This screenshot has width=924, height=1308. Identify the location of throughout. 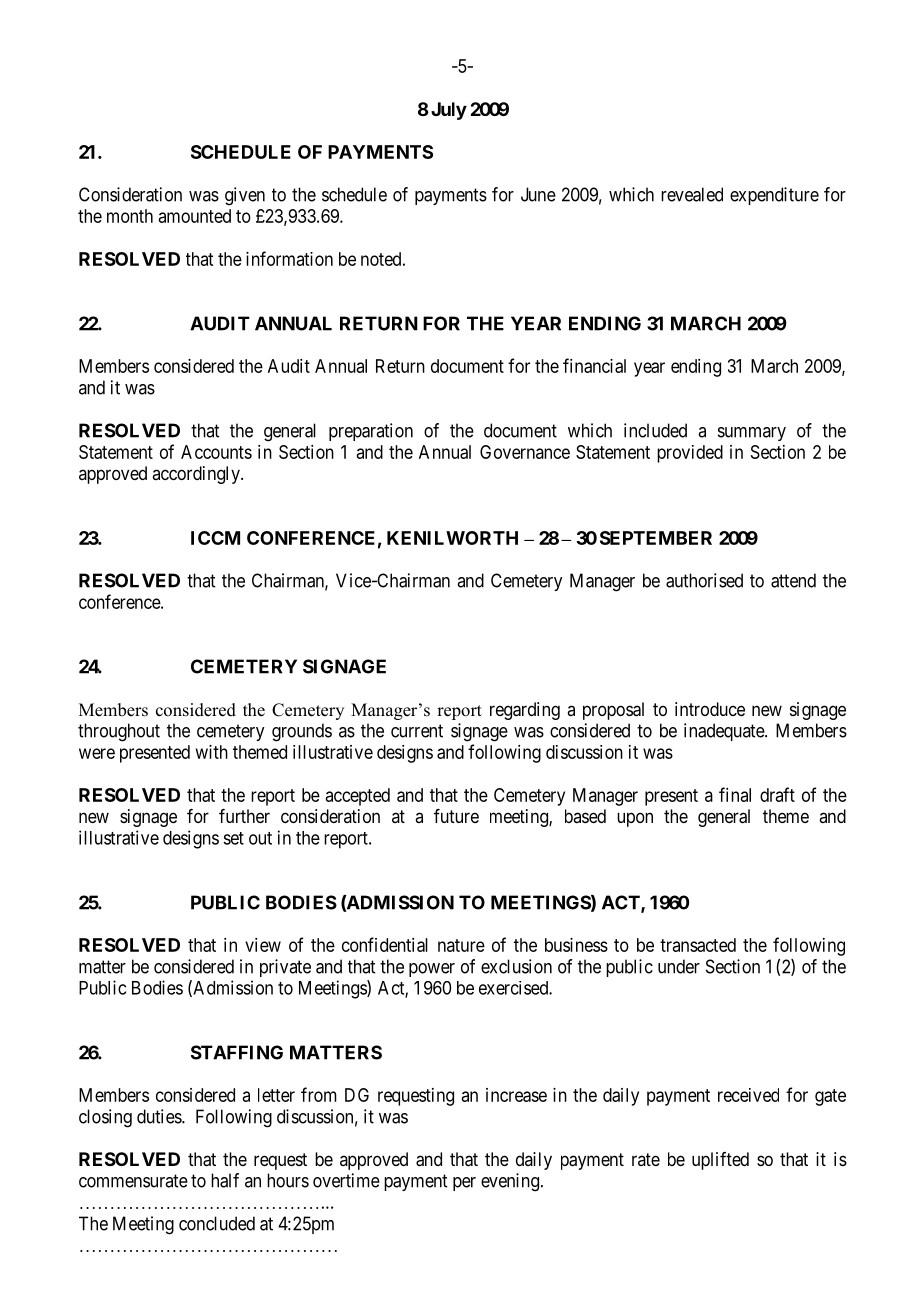
(119, 732).
